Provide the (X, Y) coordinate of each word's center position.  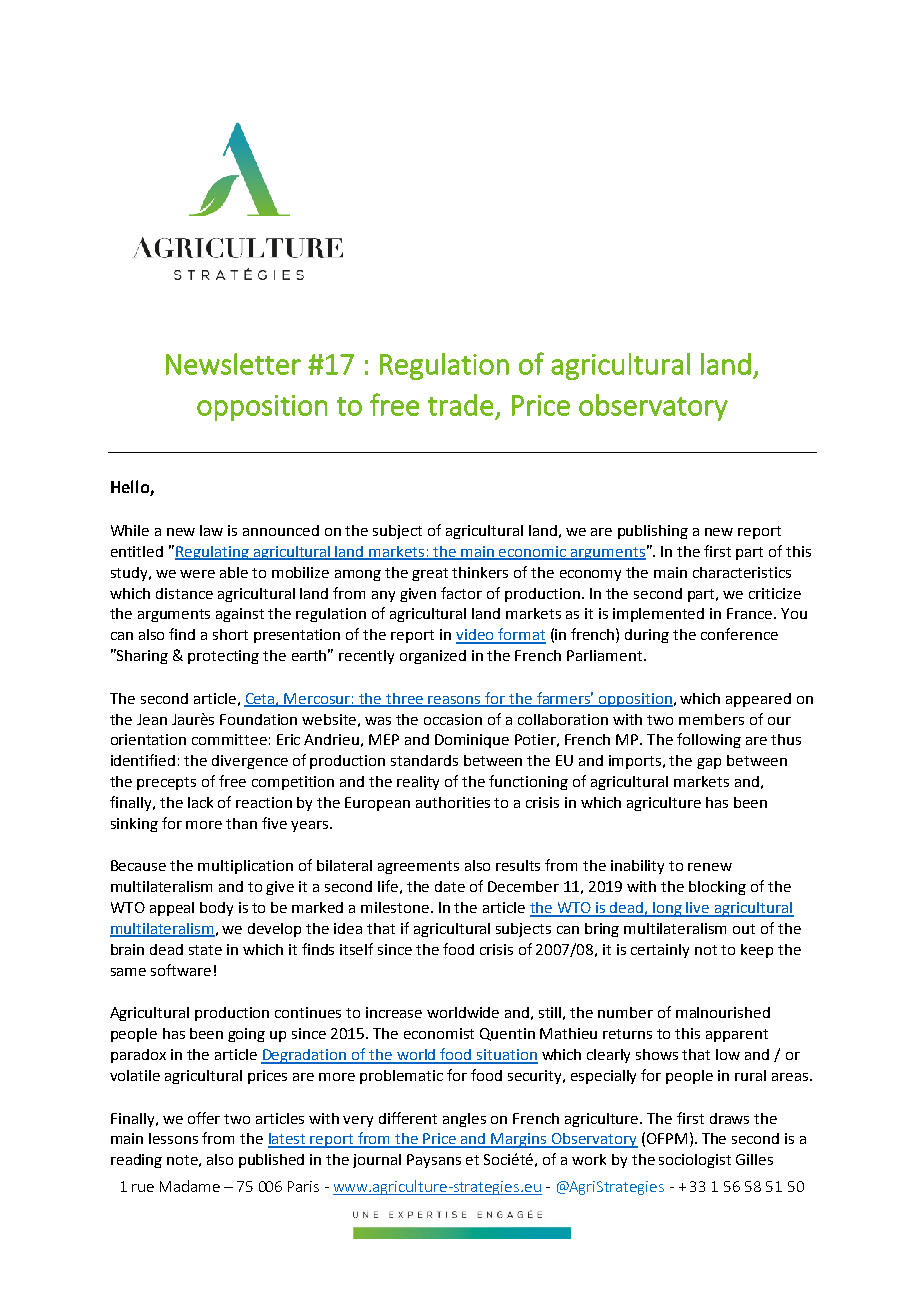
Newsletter (233, 364)
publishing (653, 532)
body (216, 909)
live (698, 909)
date (450, 886)
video (476, 636)
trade (460, 405)
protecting (223, 657)
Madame (190, 1186)
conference (739, 634)
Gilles (754, 1159)
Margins (519, 1140)
